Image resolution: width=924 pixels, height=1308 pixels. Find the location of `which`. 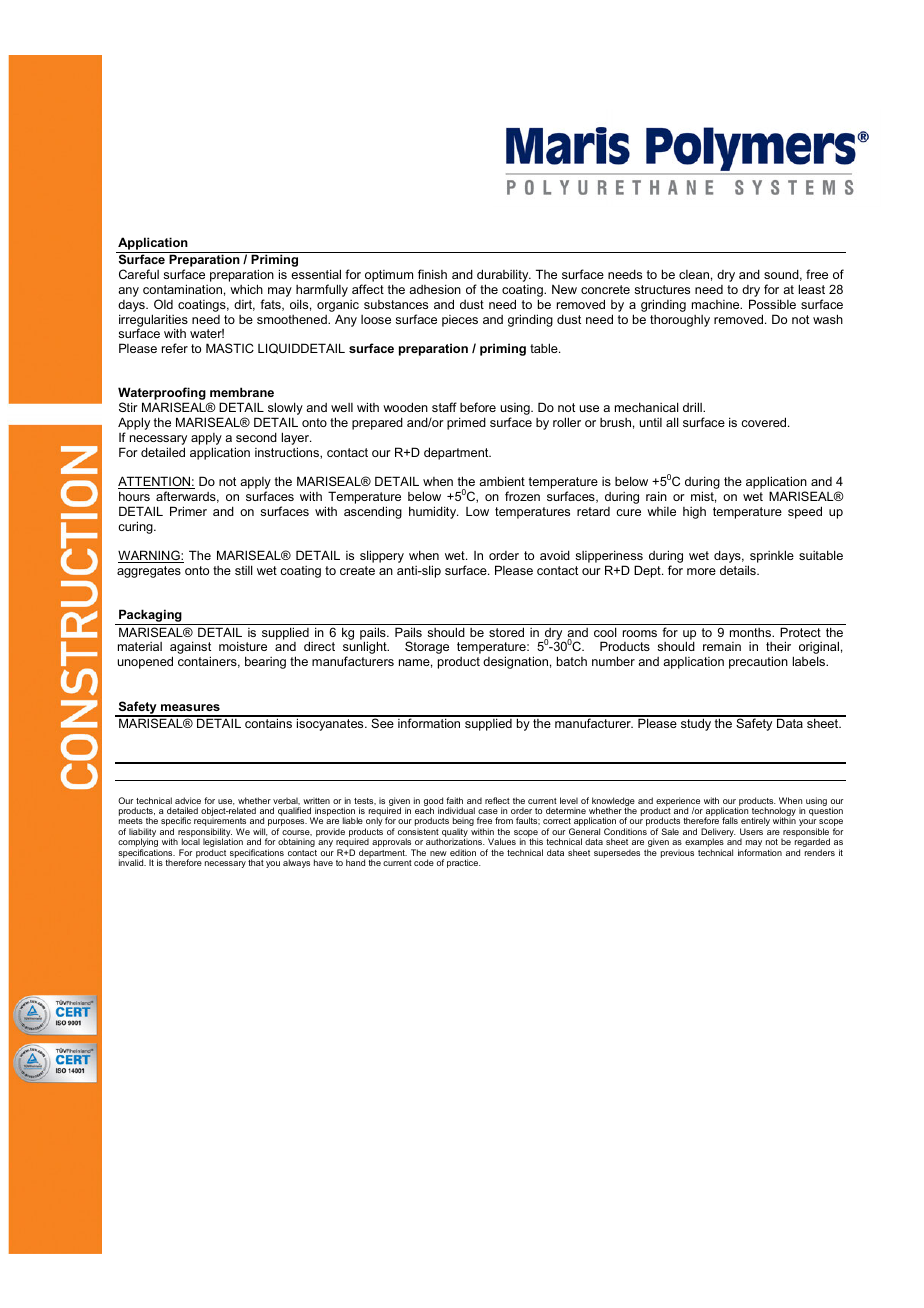

which is located at coordinates (246, 289).
